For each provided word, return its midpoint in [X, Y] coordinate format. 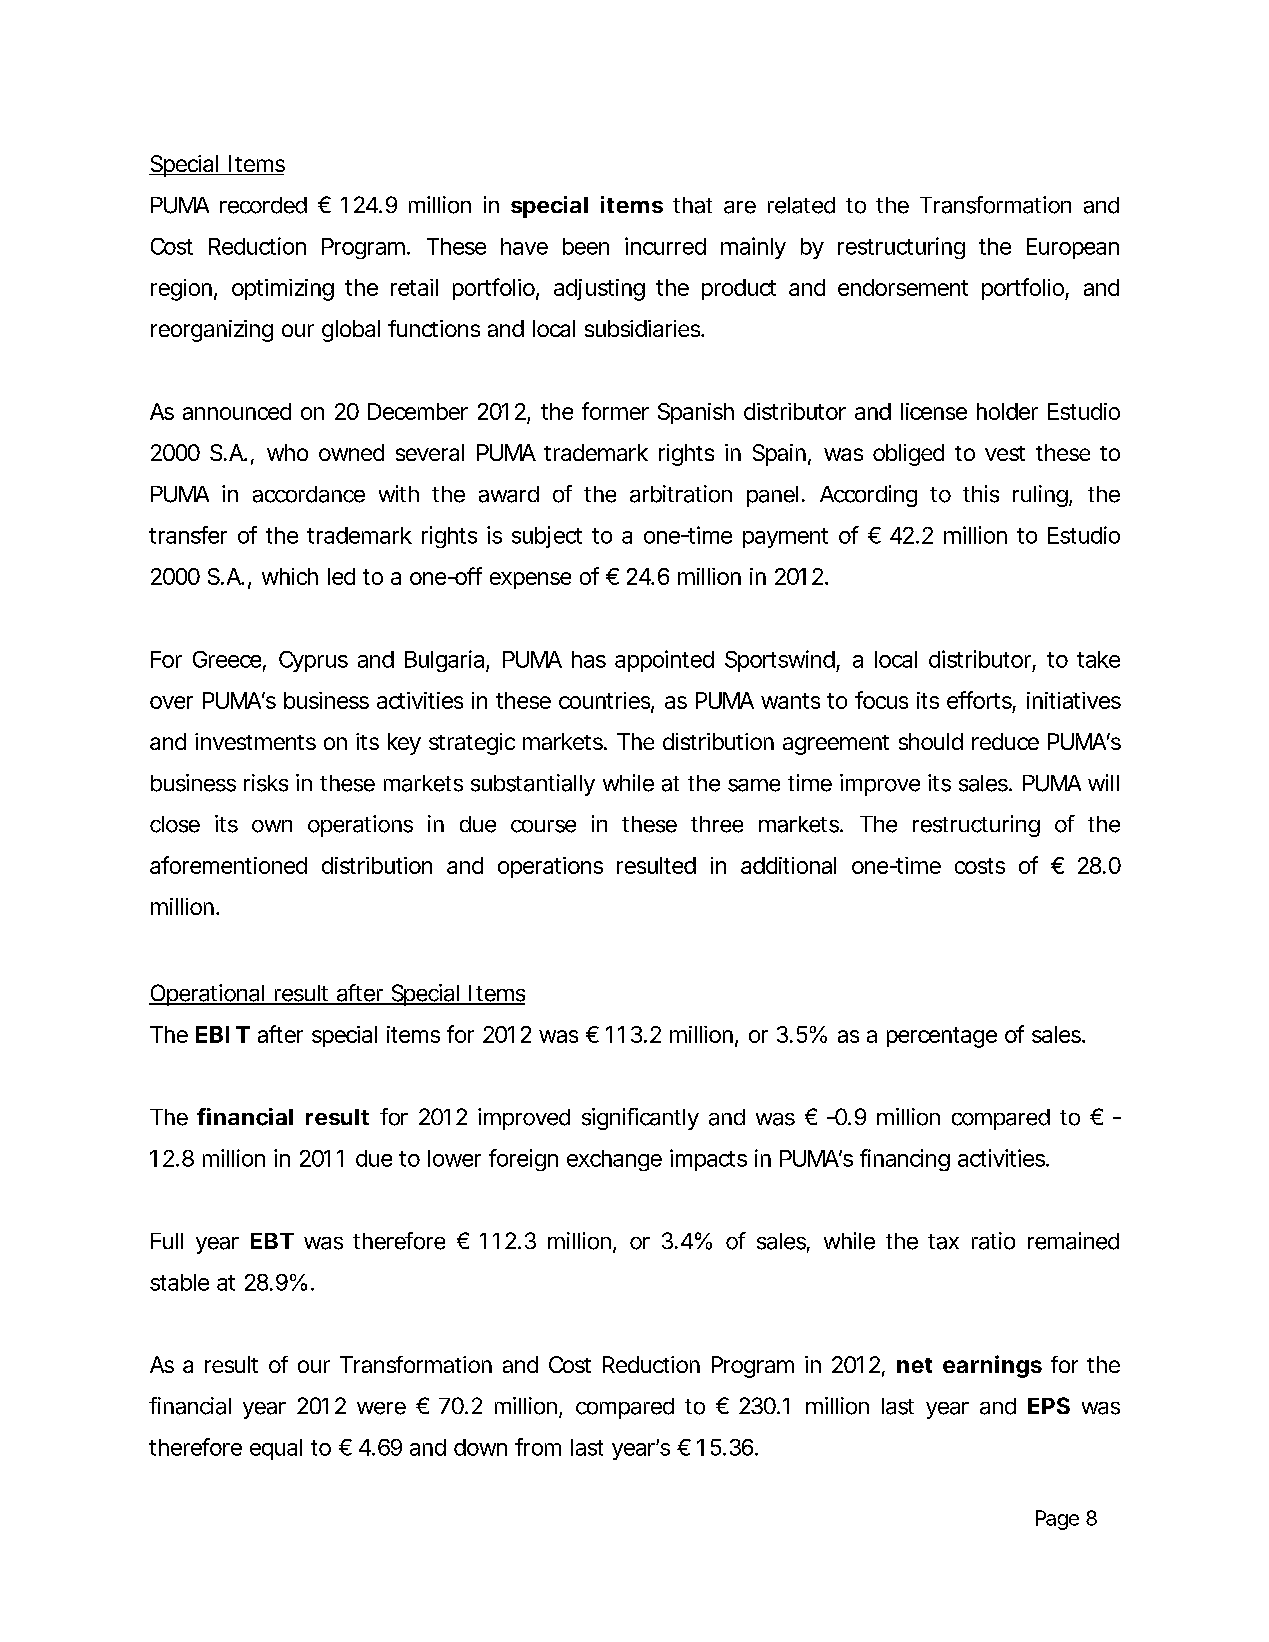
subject [547, 537]
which [290, 576]
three [717, 824]
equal [276, 1449]
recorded [263, 205]
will [1103, 782]
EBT [272, 1241]
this [981, 494]
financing [905, 1160]
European [1073, 248]
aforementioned [228, 865]
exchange [614, 1160]
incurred [665, 246]
